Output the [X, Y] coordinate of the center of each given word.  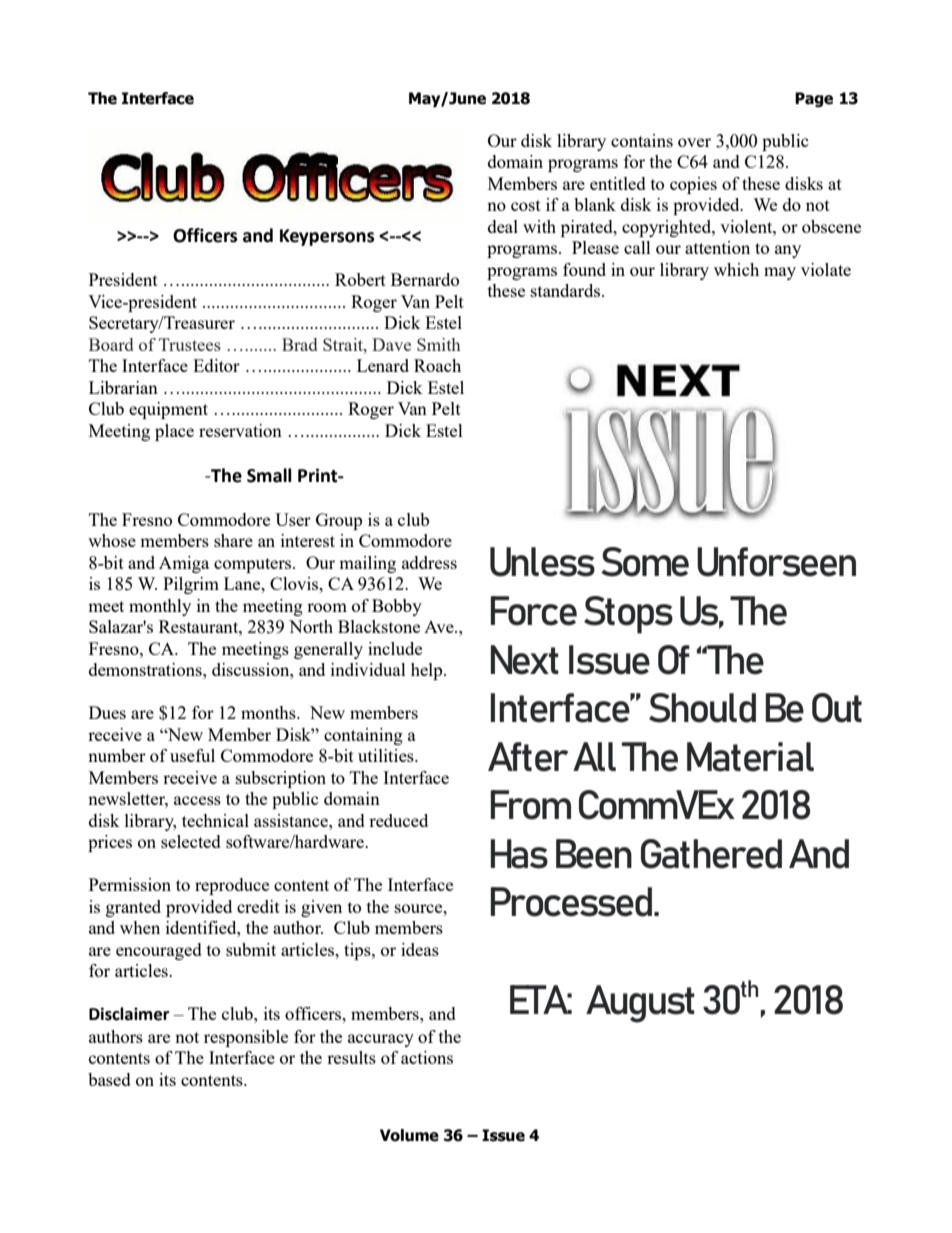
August [640, 1004]
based [109, 1079]
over [694, 142]
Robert [360, 279]
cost [526, 205]
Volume [409, 1135]
